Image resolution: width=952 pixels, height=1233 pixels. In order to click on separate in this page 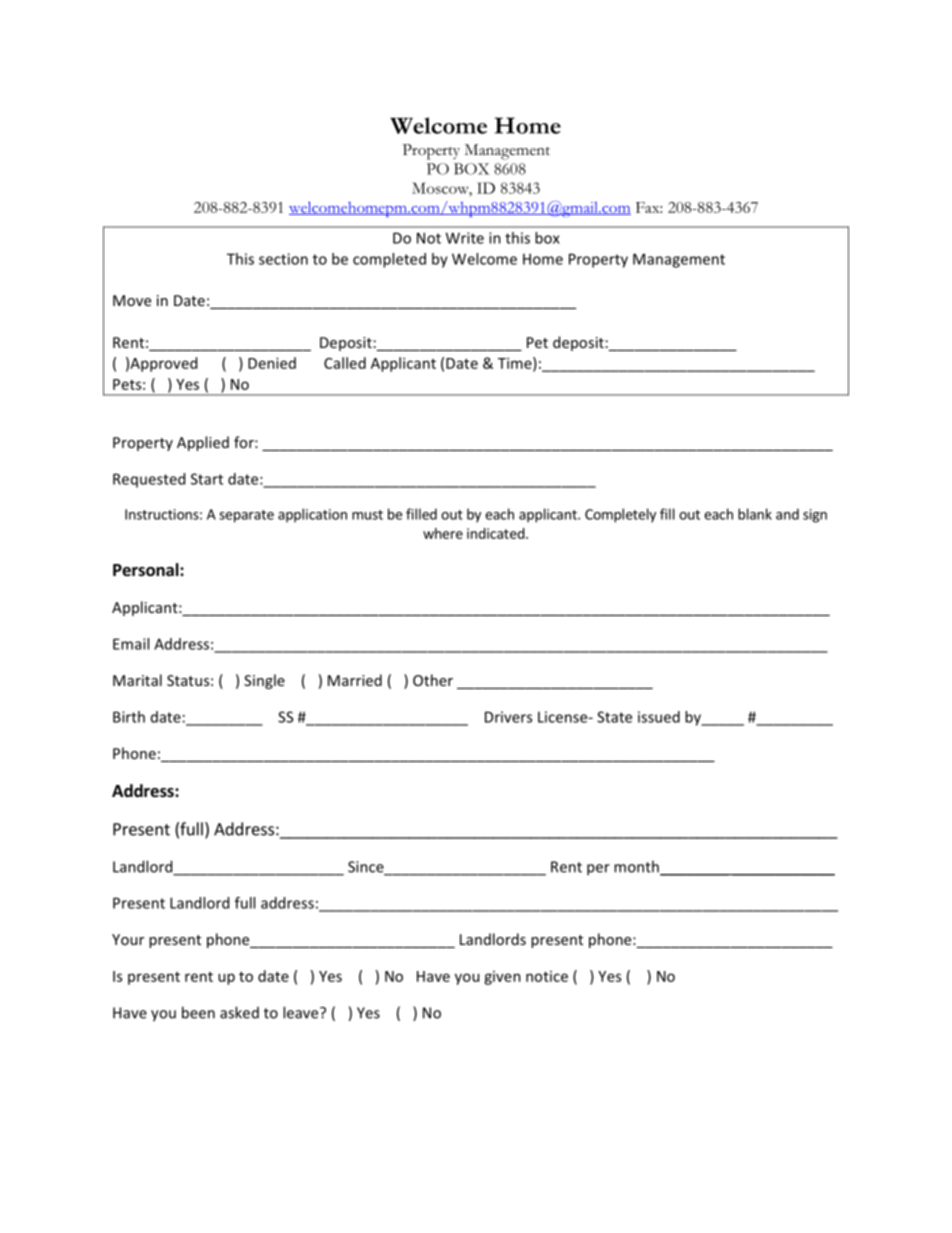, I will do `click(246, 516)`.
